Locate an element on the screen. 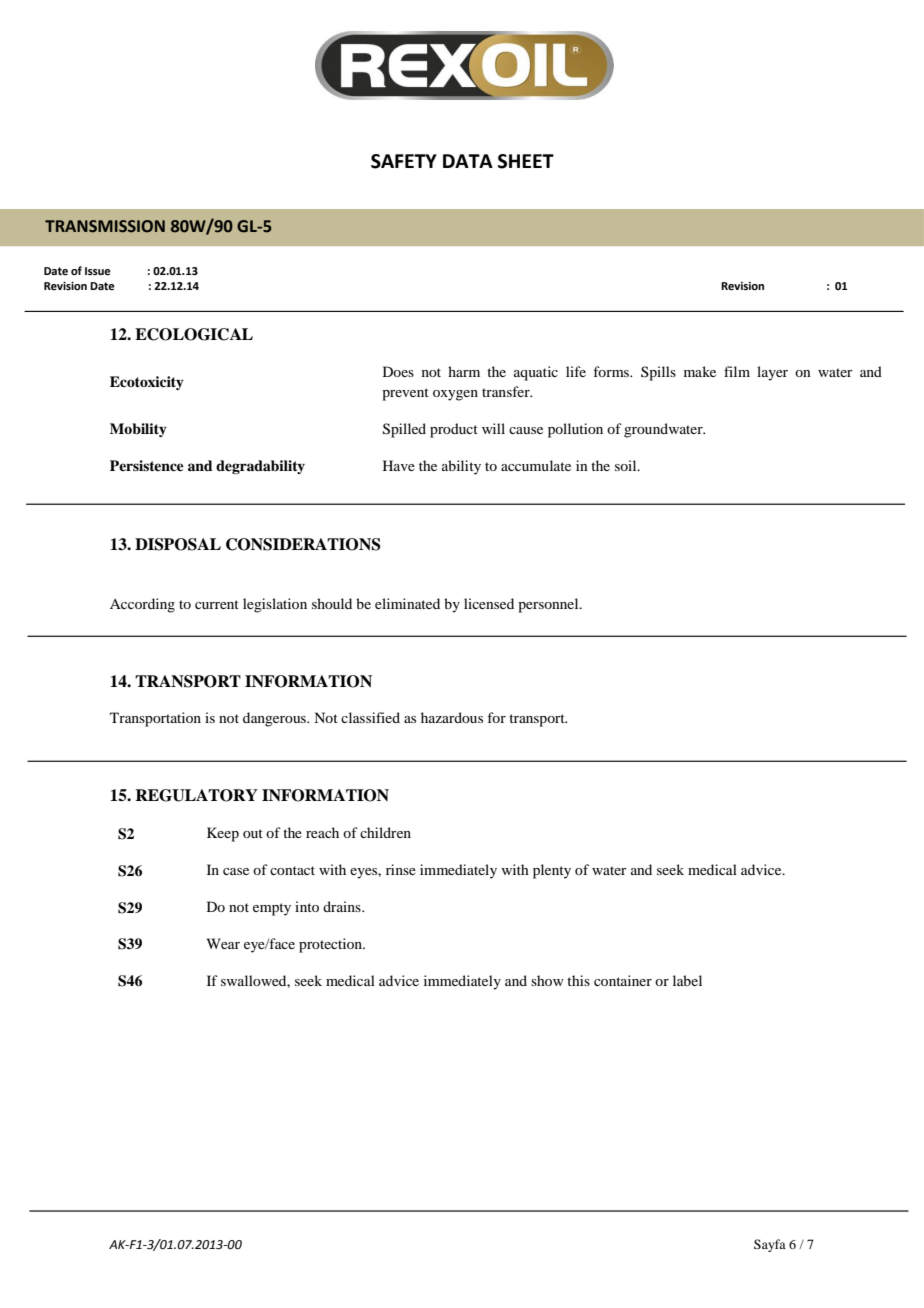 The height and width of the screenshot is (1308, 924). Wear is located at coordinates (223, 943).
